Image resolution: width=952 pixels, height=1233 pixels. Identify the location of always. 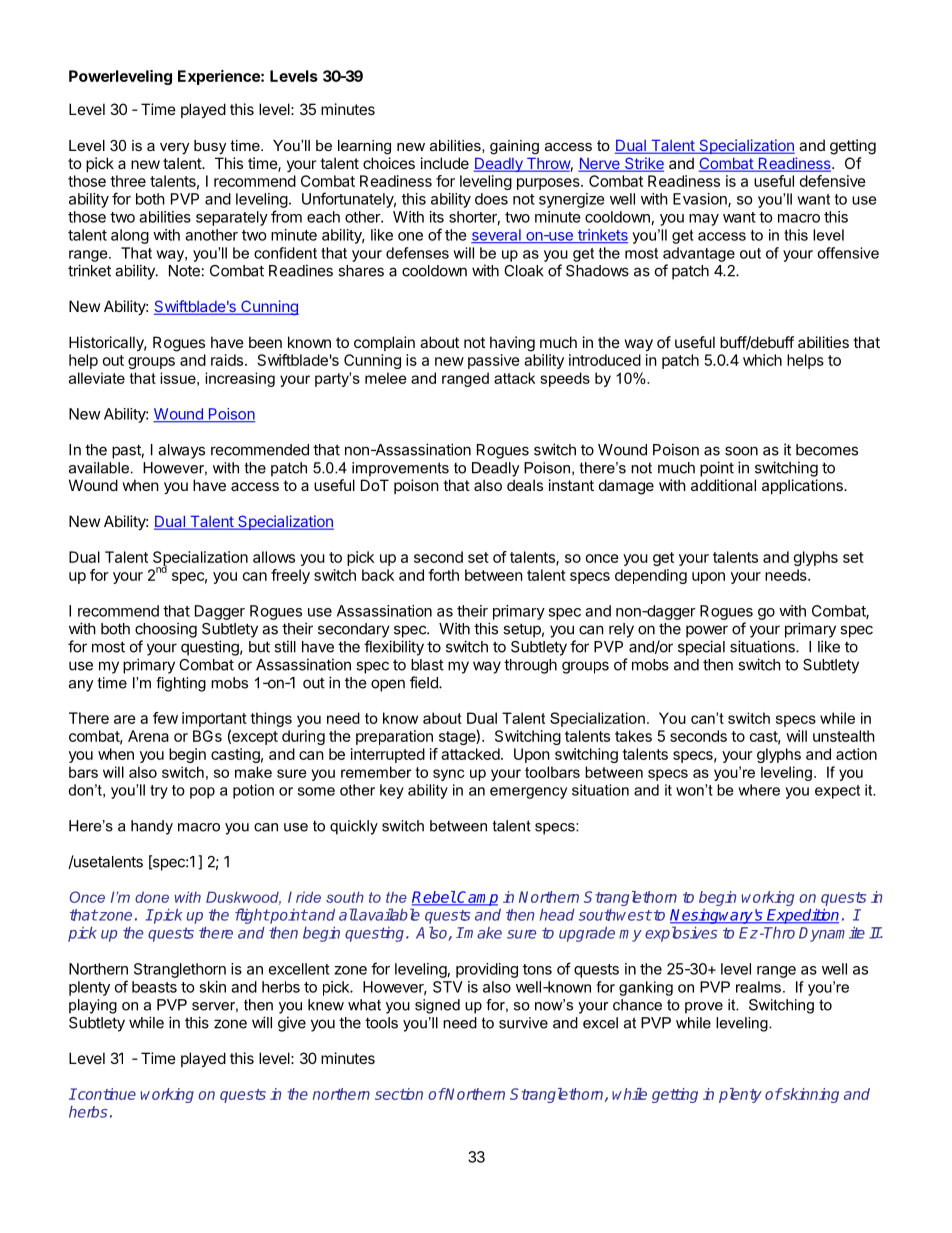
(181, 451).
